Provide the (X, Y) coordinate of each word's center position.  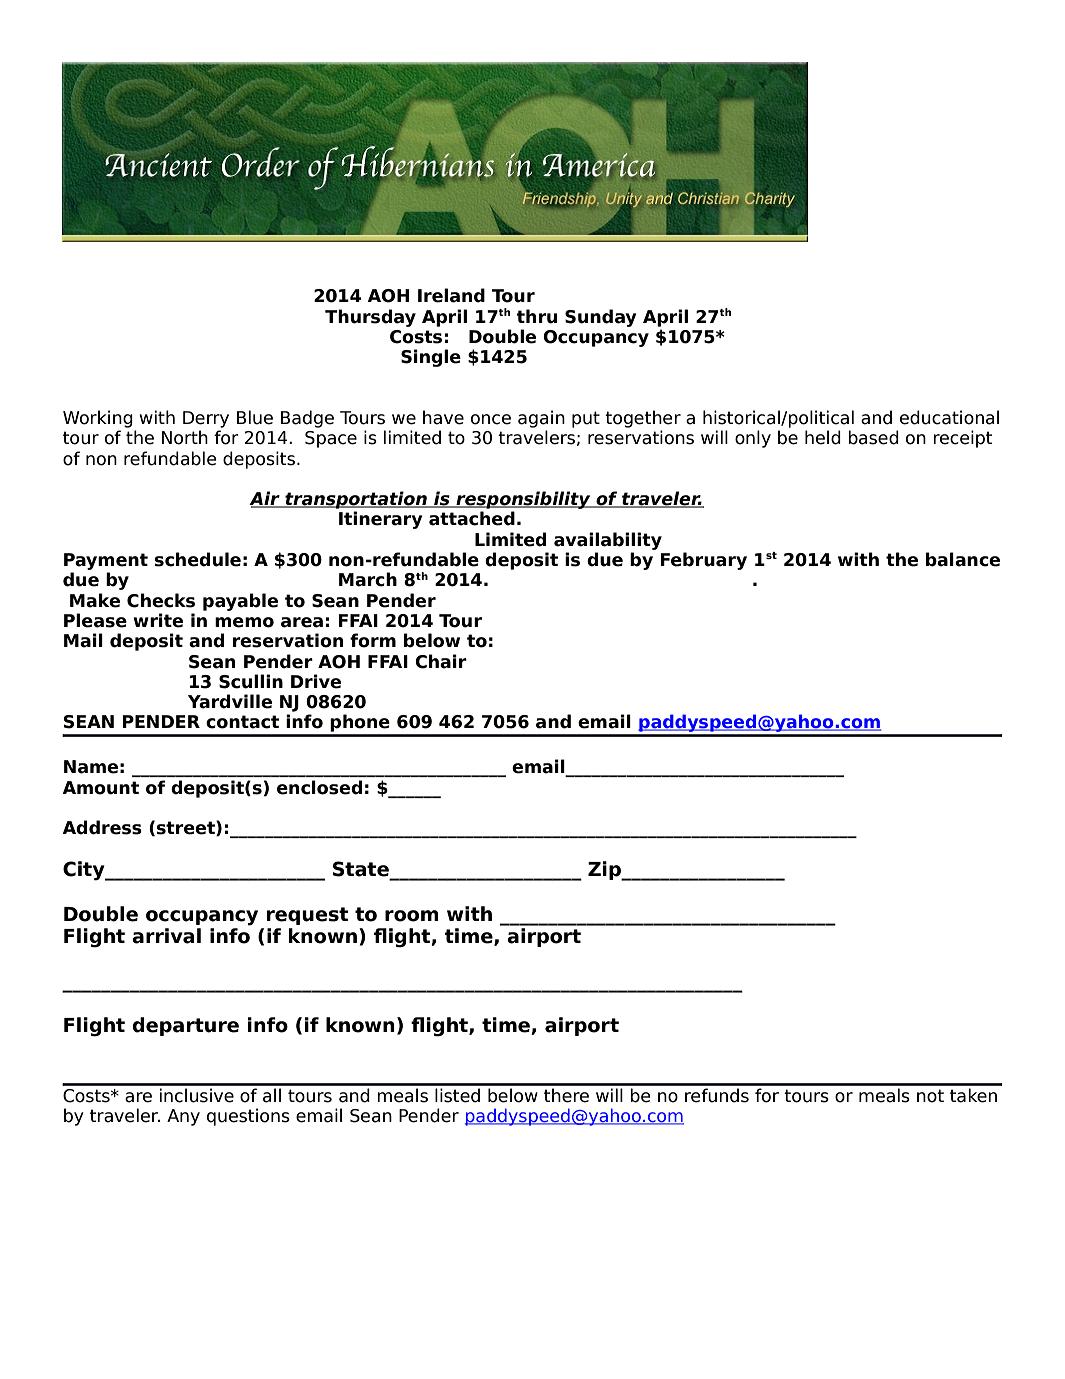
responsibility (523, 500)
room (412, 916)
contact (242, 722)
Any (183, 1117)
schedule (197, 559)
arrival (166, 936)
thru (536, 316)
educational (949, 417)
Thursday (370, 318)
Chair (441, 661)
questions (248, 1117)
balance (963, 559)
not (930, 1096)
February (703, 561)
